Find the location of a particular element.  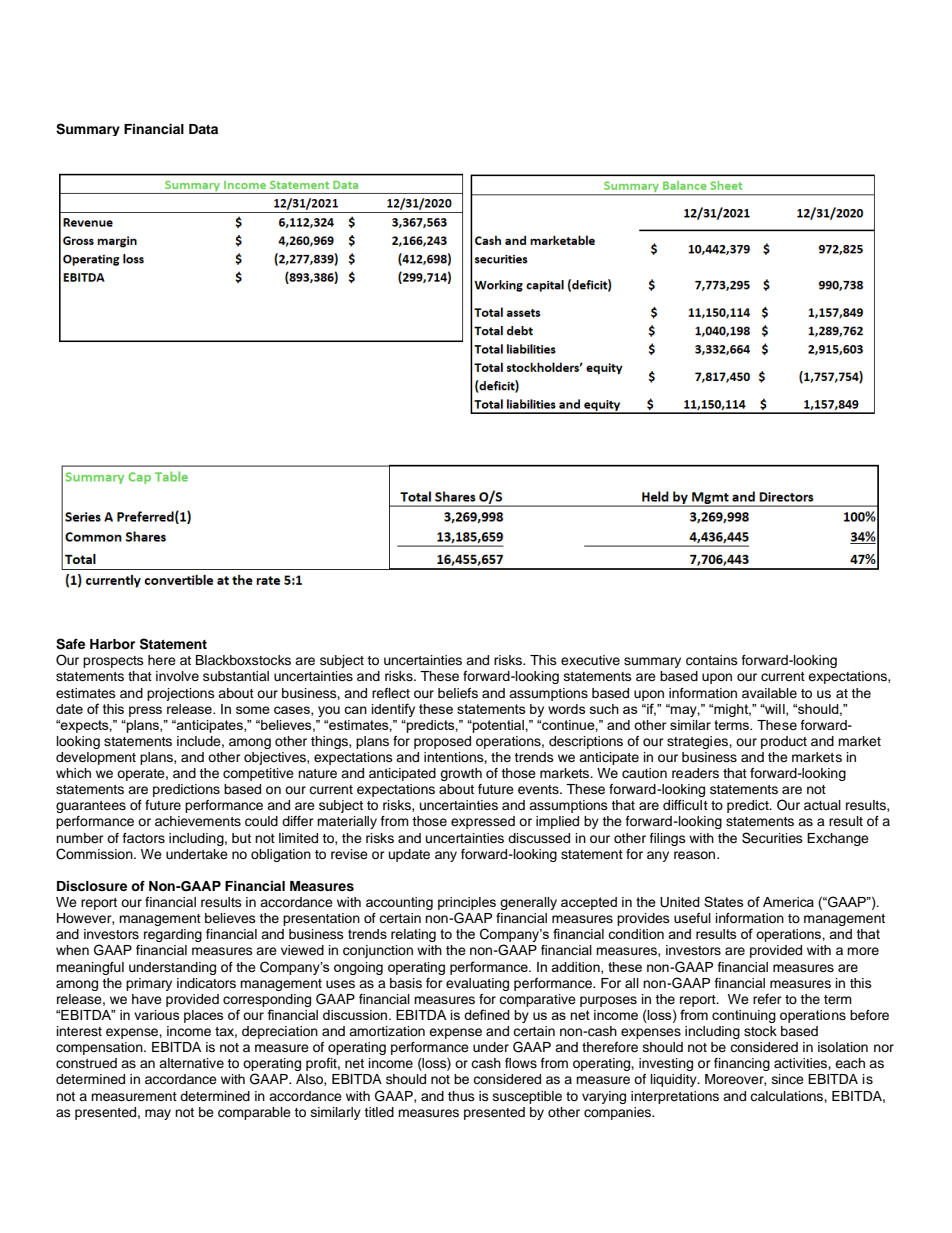

contains is located at coordinates (712, 660).
